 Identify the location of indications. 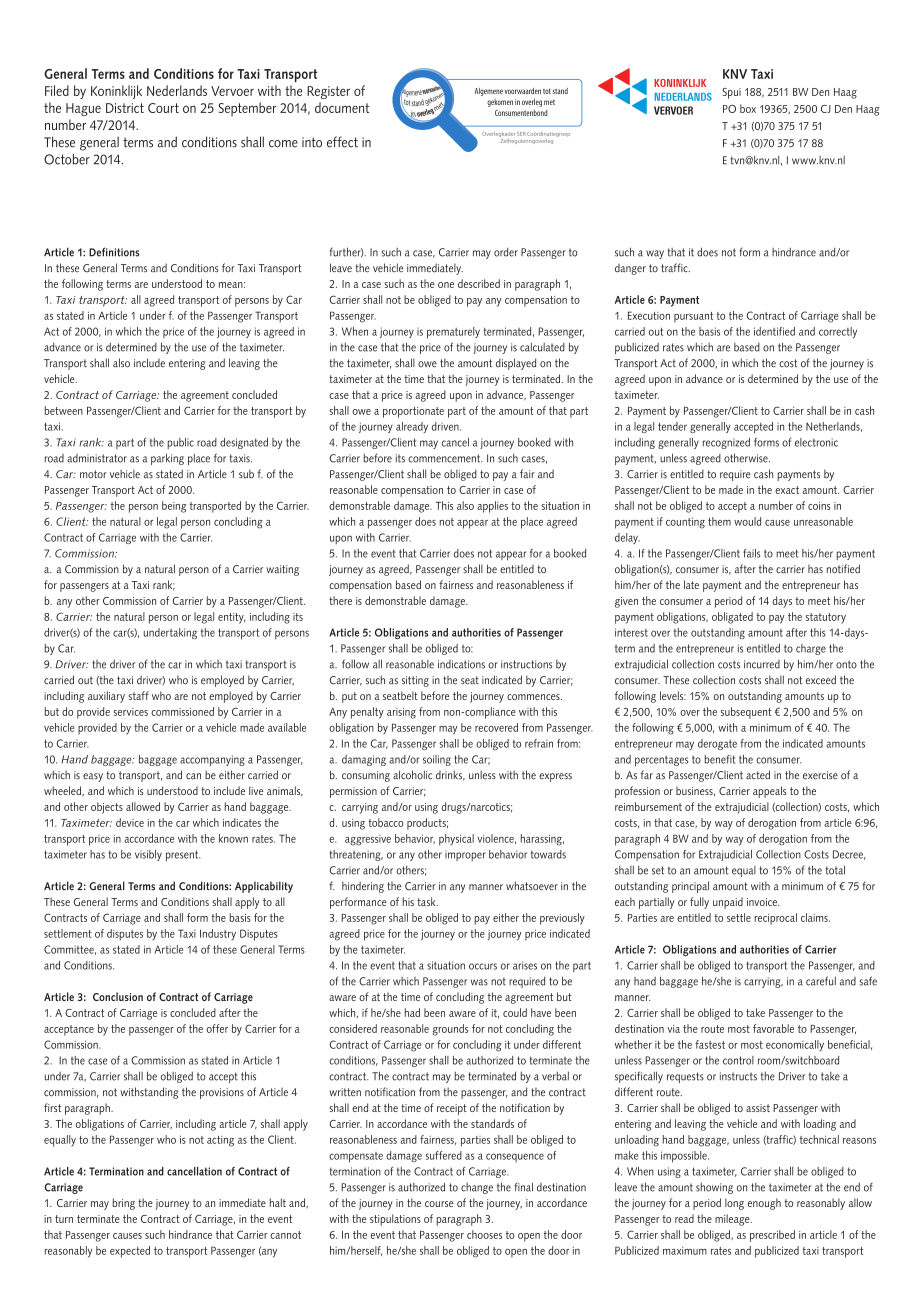
(461, 664).
